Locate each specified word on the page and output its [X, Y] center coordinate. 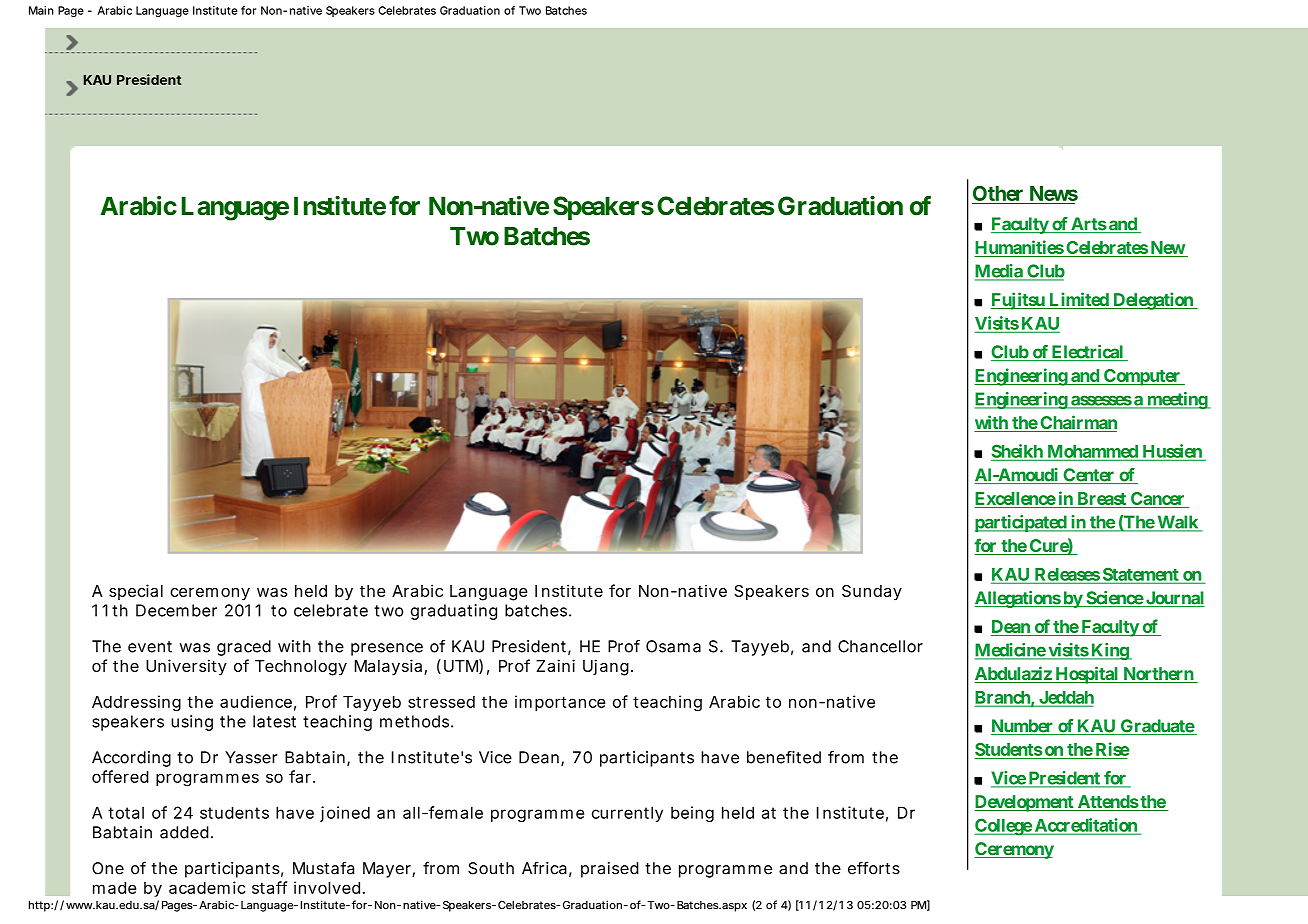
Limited [1079, 300]
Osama [673, 646]
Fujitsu [1019, 301]
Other [999, 195]
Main [41, 10]
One [108, 868]
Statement [1140, 575]
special [136, 592]
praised [610, 870]
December [176, 610]
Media [1000, 272]
